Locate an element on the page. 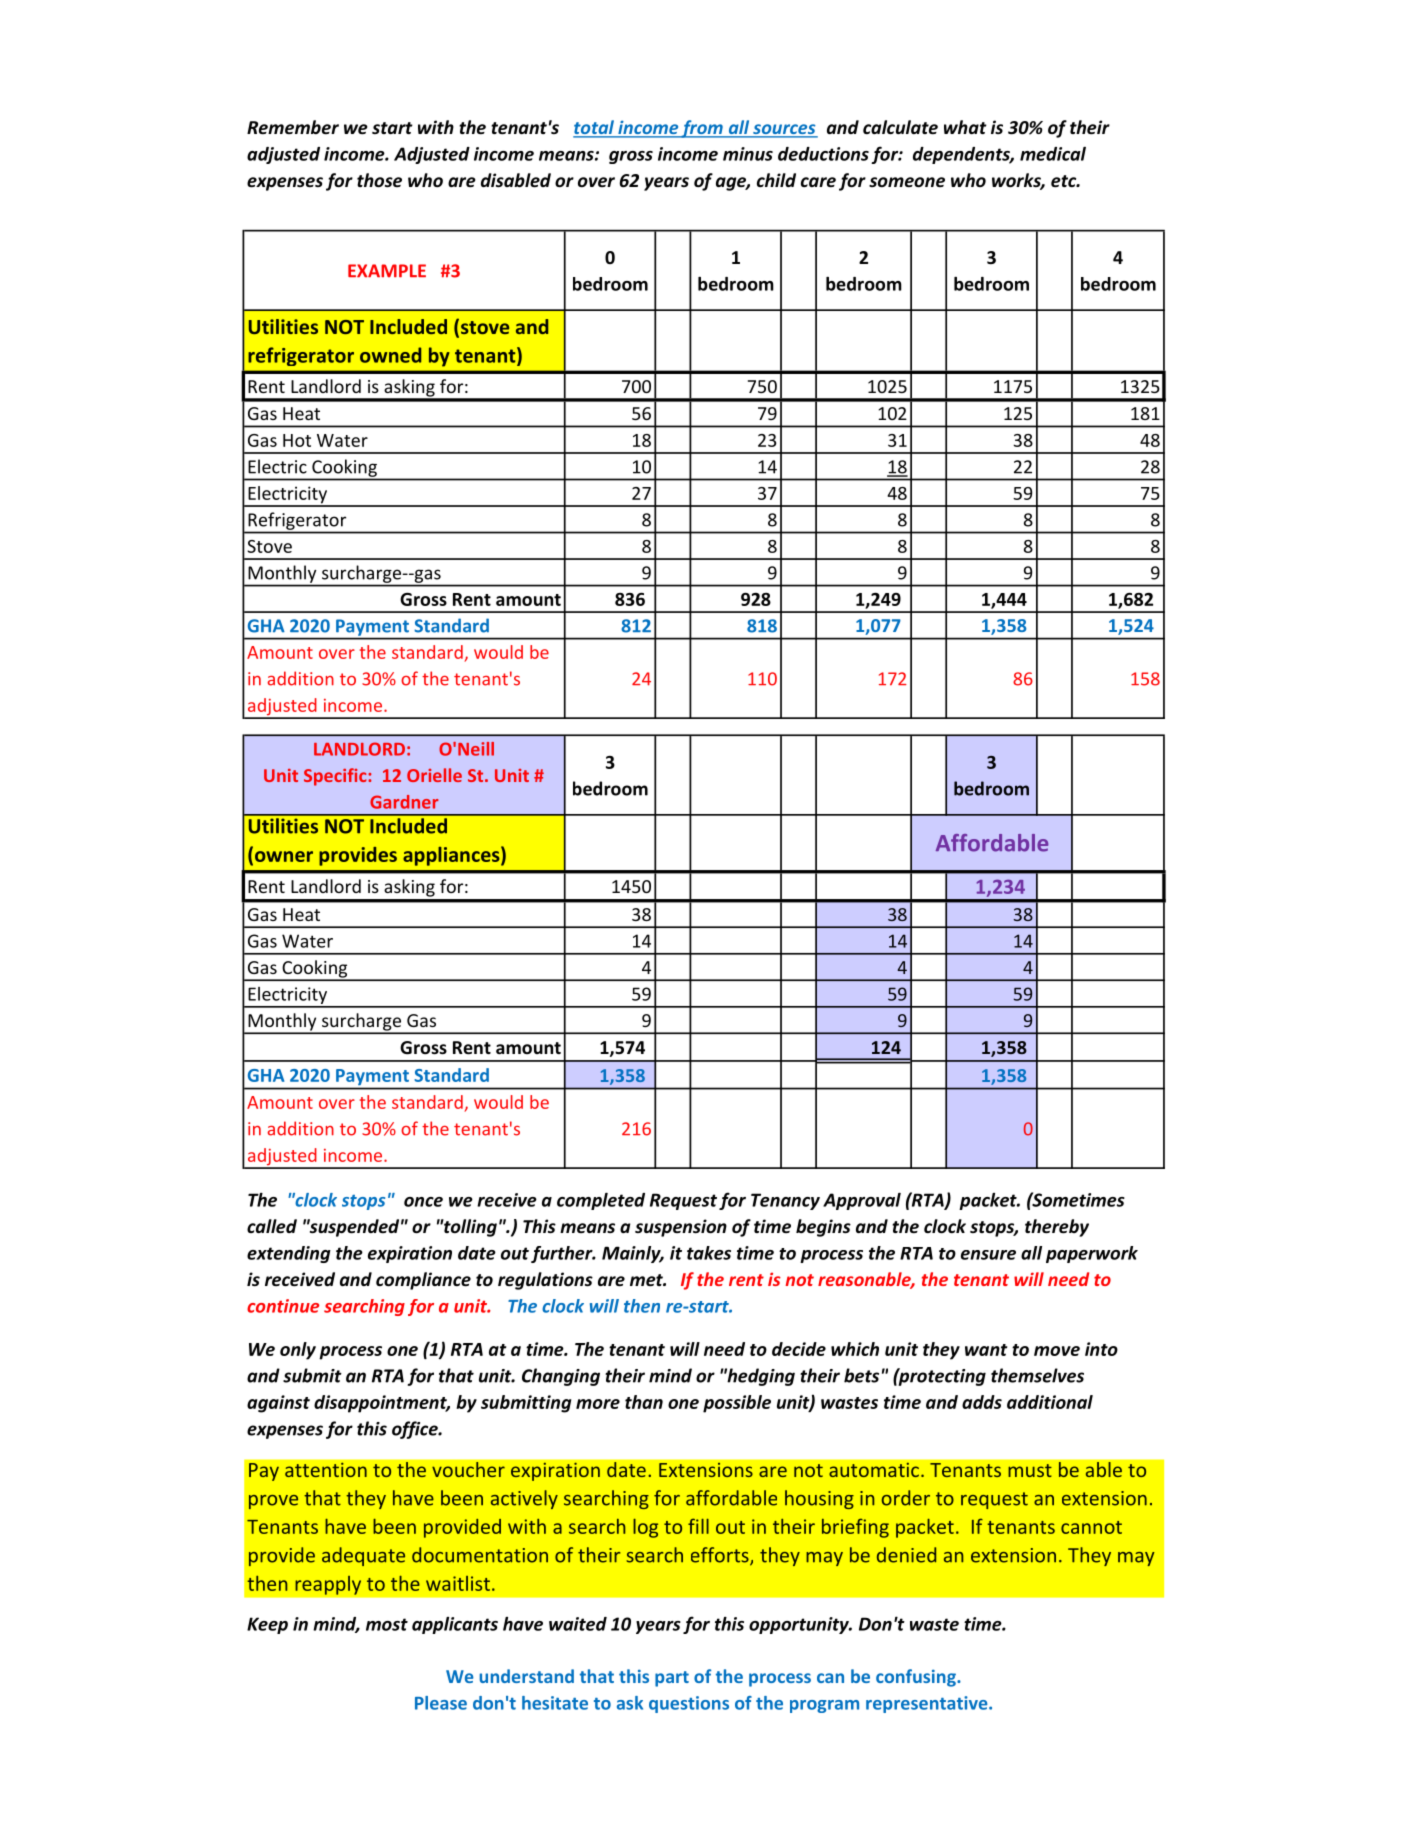 Image resolution: width=1409 pixels, height=1823 pixels. Gardner is located at coordinates (404, 802).
